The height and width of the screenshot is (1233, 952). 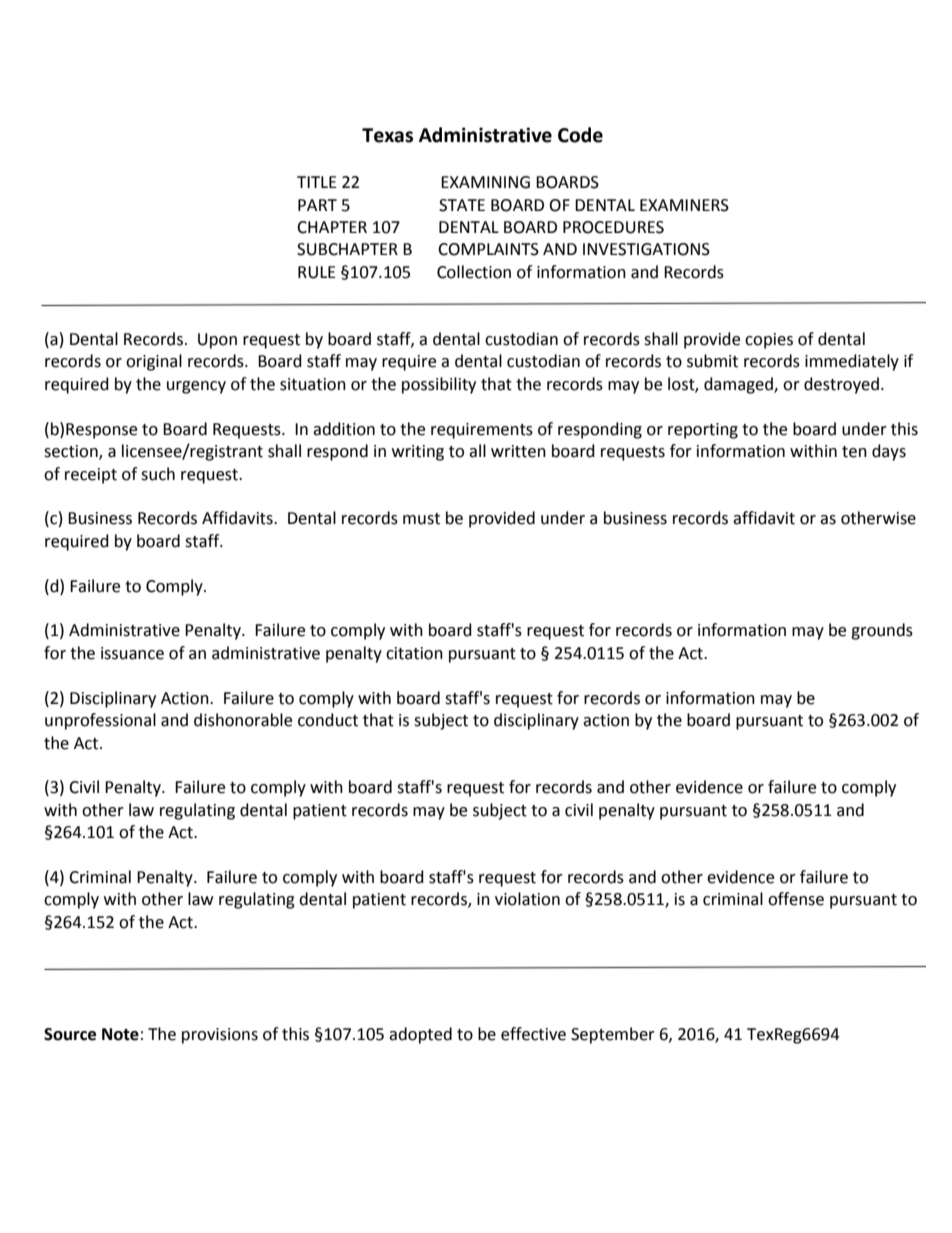 What do you see at coordinates (120, 1034) in the screenshot?
I see `Note` at bounding box center [120, 1034].
